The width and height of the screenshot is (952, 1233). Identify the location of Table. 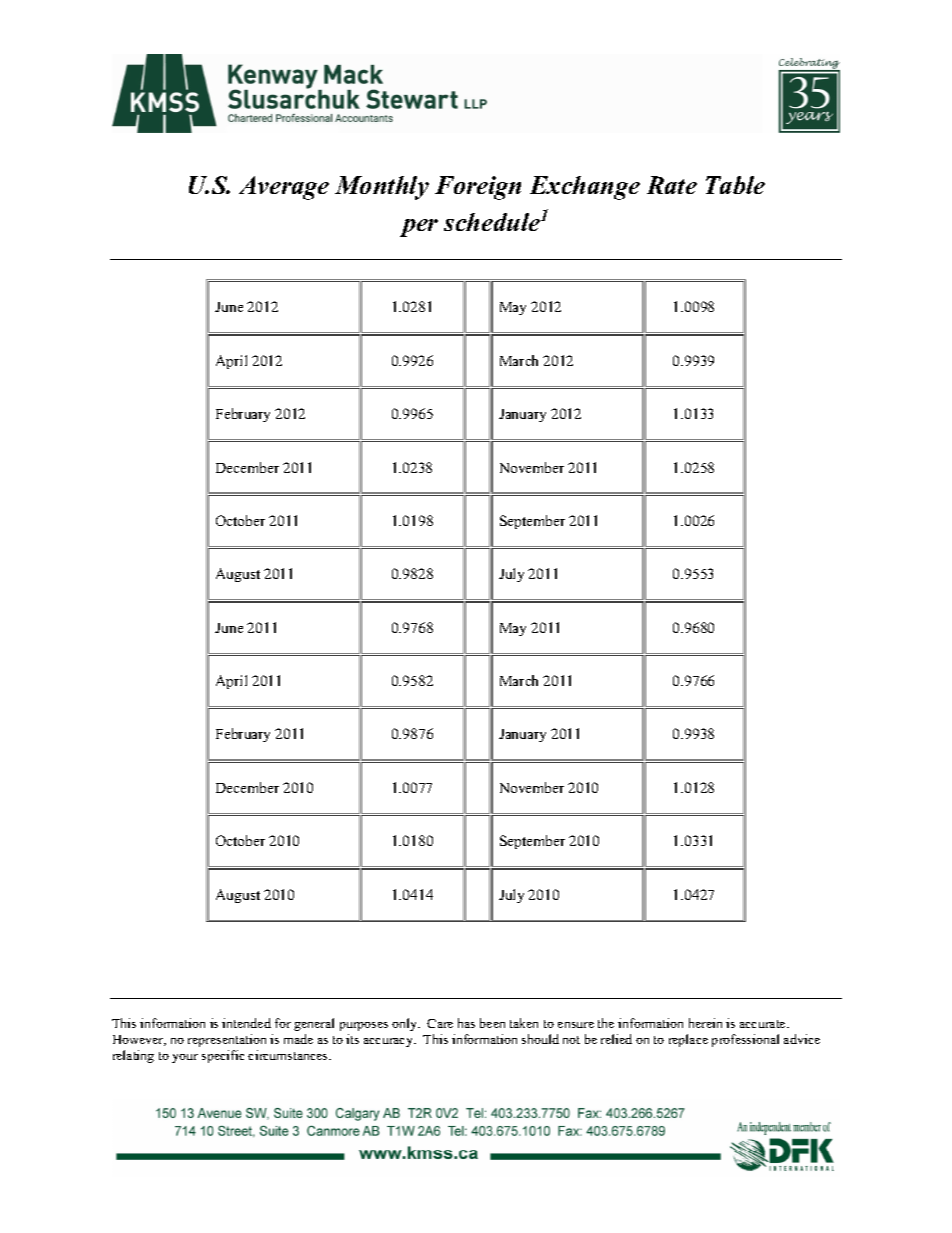
(735, 185).
